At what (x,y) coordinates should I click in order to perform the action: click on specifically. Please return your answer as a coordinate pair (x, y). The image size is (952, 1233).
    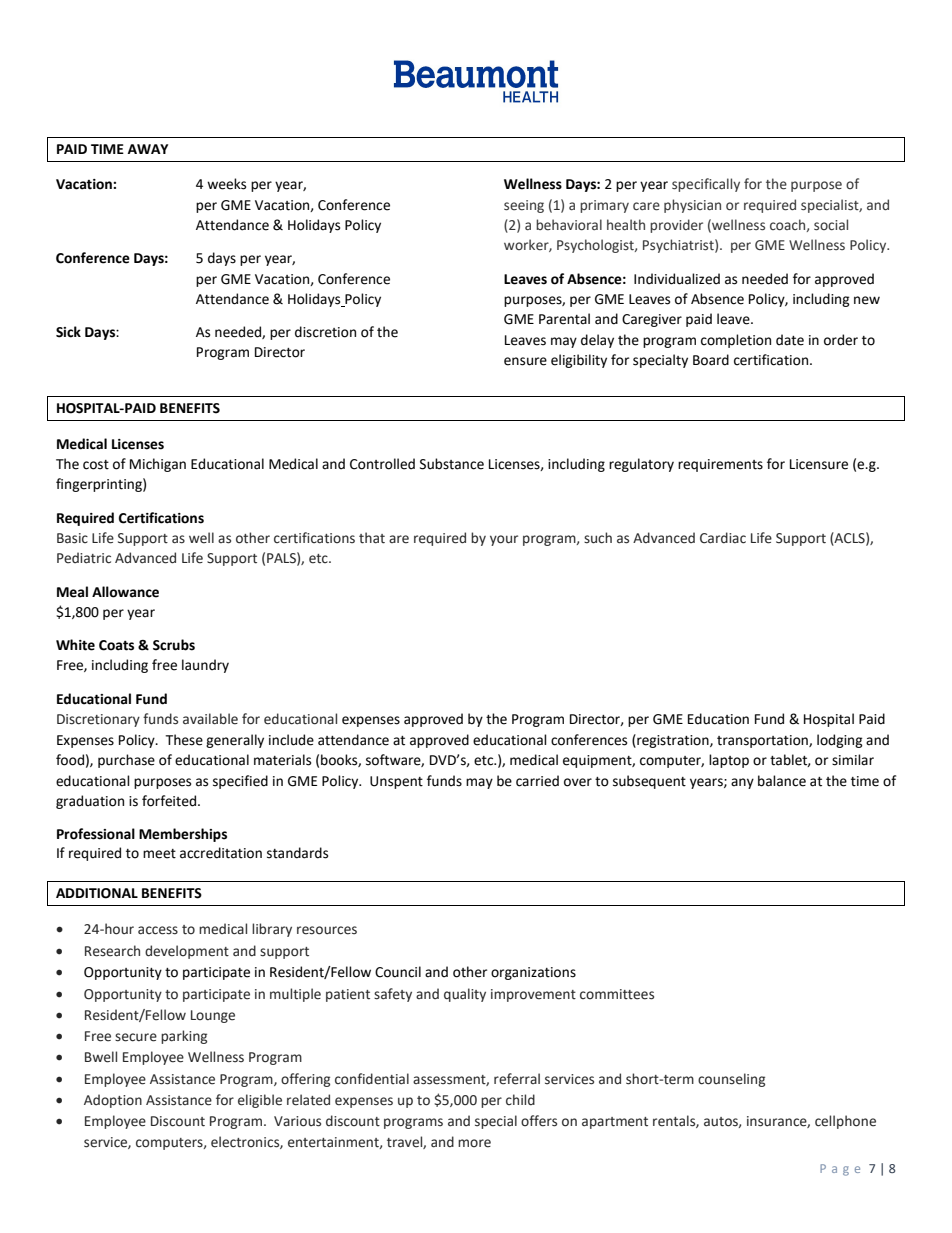
    Looking at the image, I should click on (706, 185).
